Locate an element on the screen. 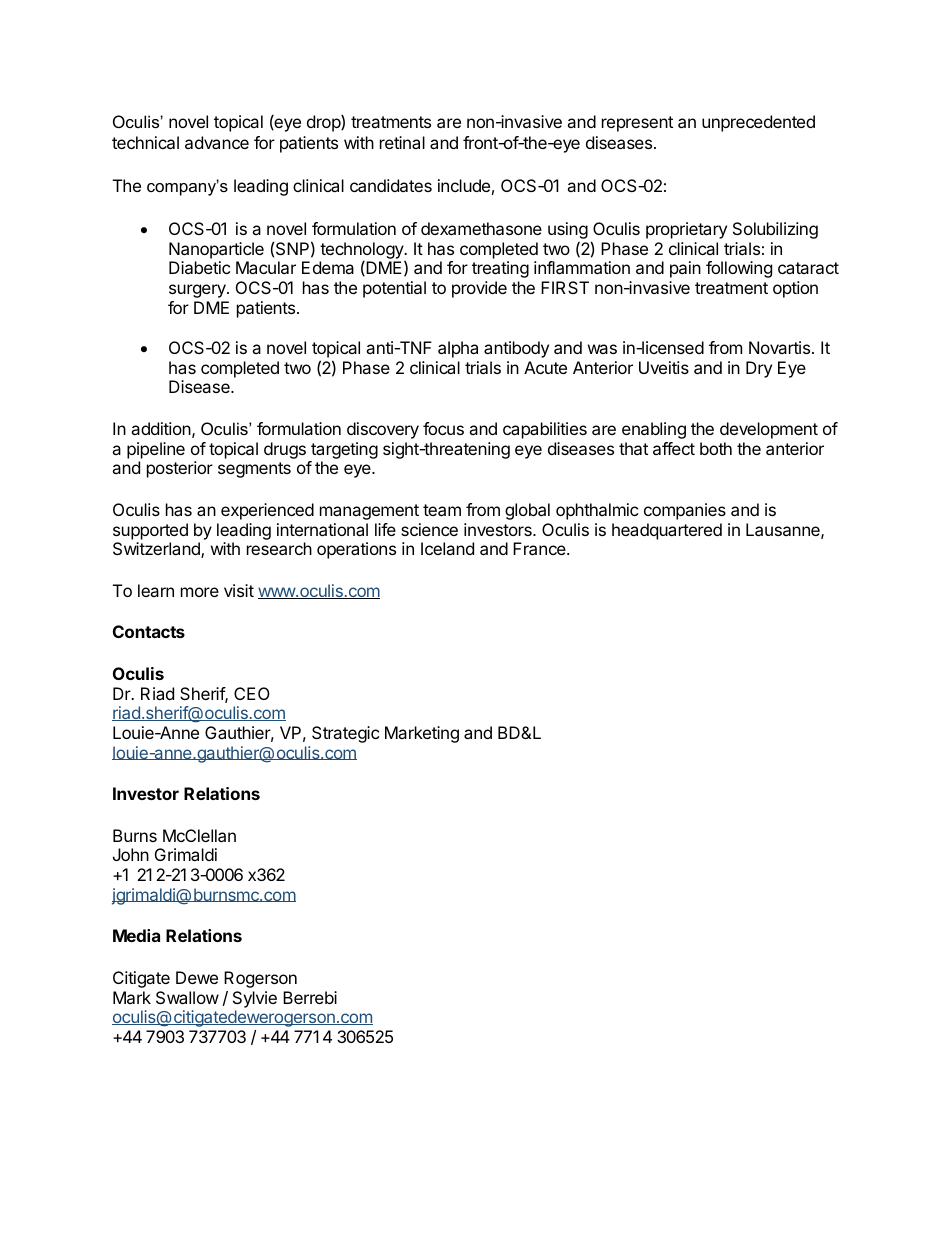 This screenshot has width=952, height=1233. both is located at coordinates (716, 448).
